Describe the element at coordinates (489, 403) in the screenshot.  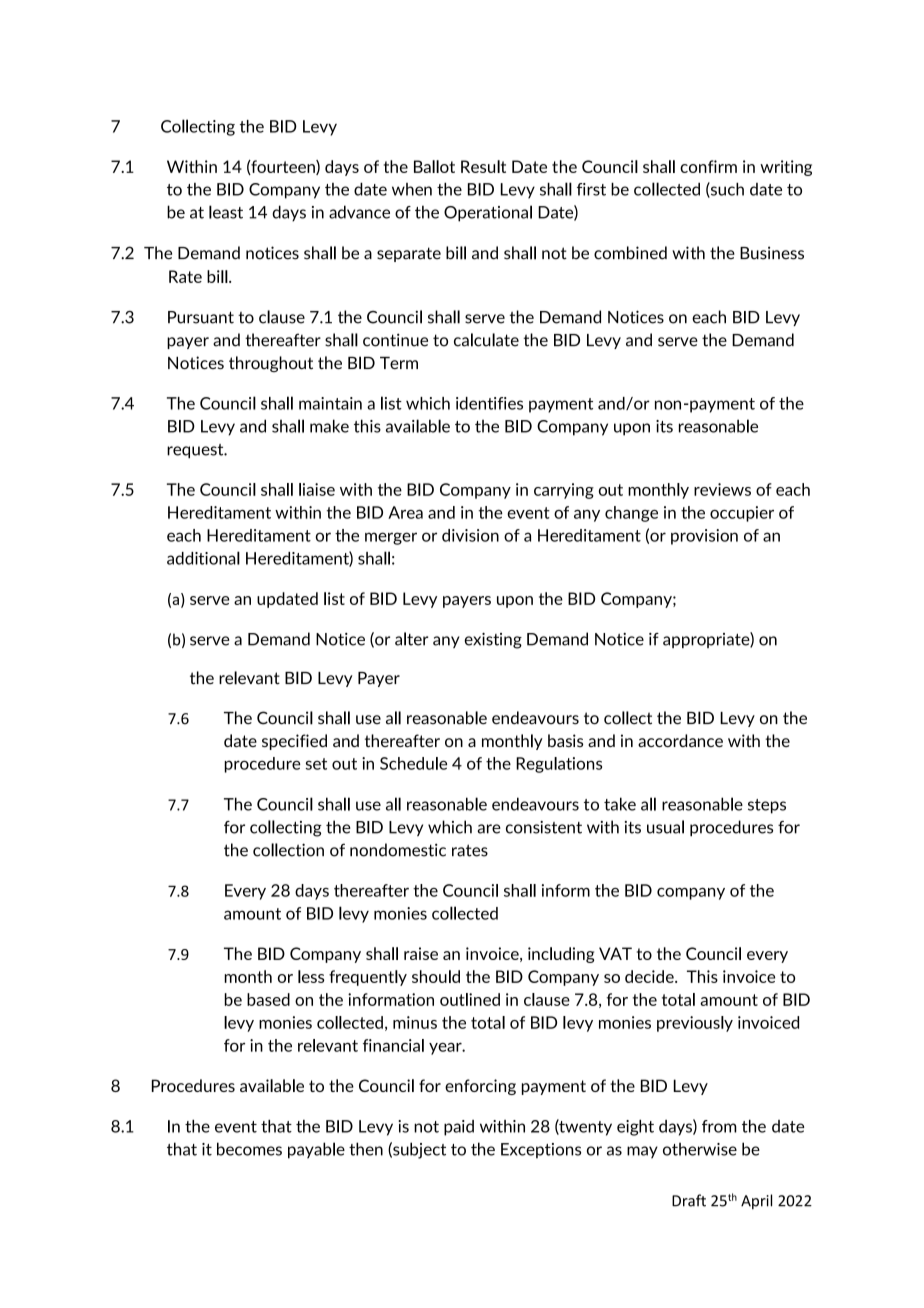
I see `identifies` at that location.
